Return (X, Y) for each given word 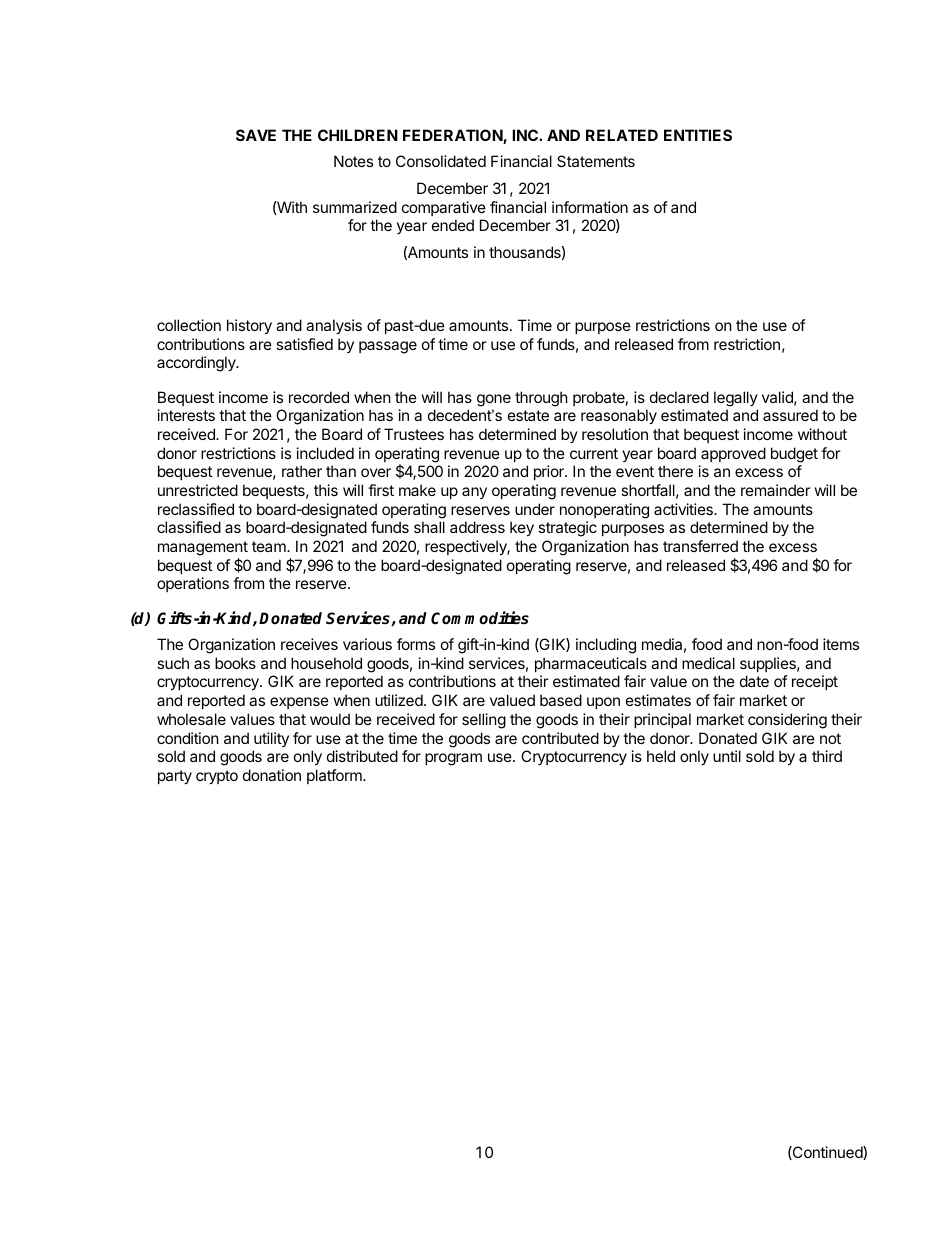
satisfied (304, 344)
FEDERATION (453, 136)
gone (494, 400)
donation (272, 775)
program (453, 759)
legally (736, 399)
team (270, 546)
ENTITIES (698, 135)
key (522, 528)
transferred (700, 546)
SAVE (256, 135)
